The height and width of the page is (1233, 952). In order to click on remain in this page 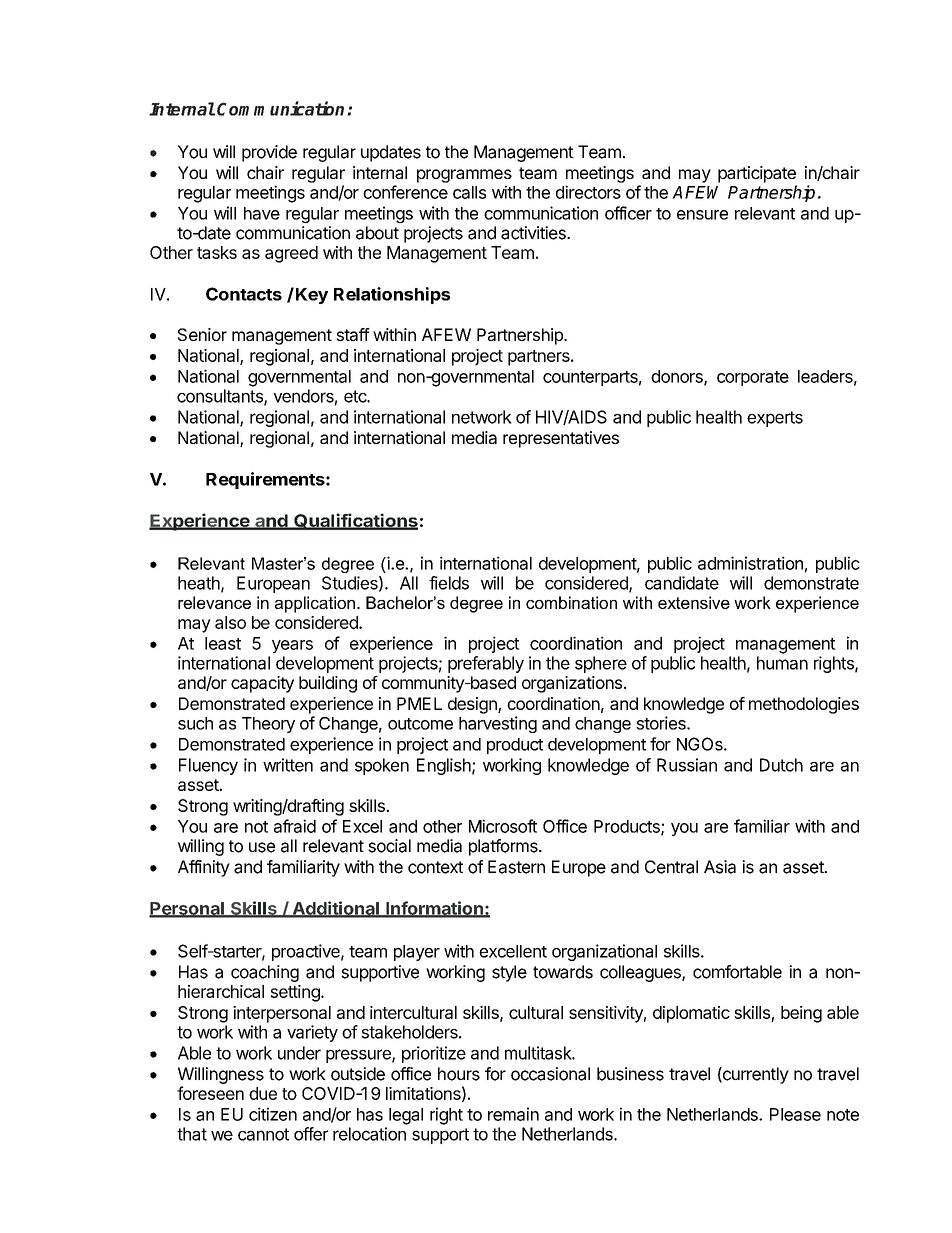, I will do `click(513, 1114)`.
